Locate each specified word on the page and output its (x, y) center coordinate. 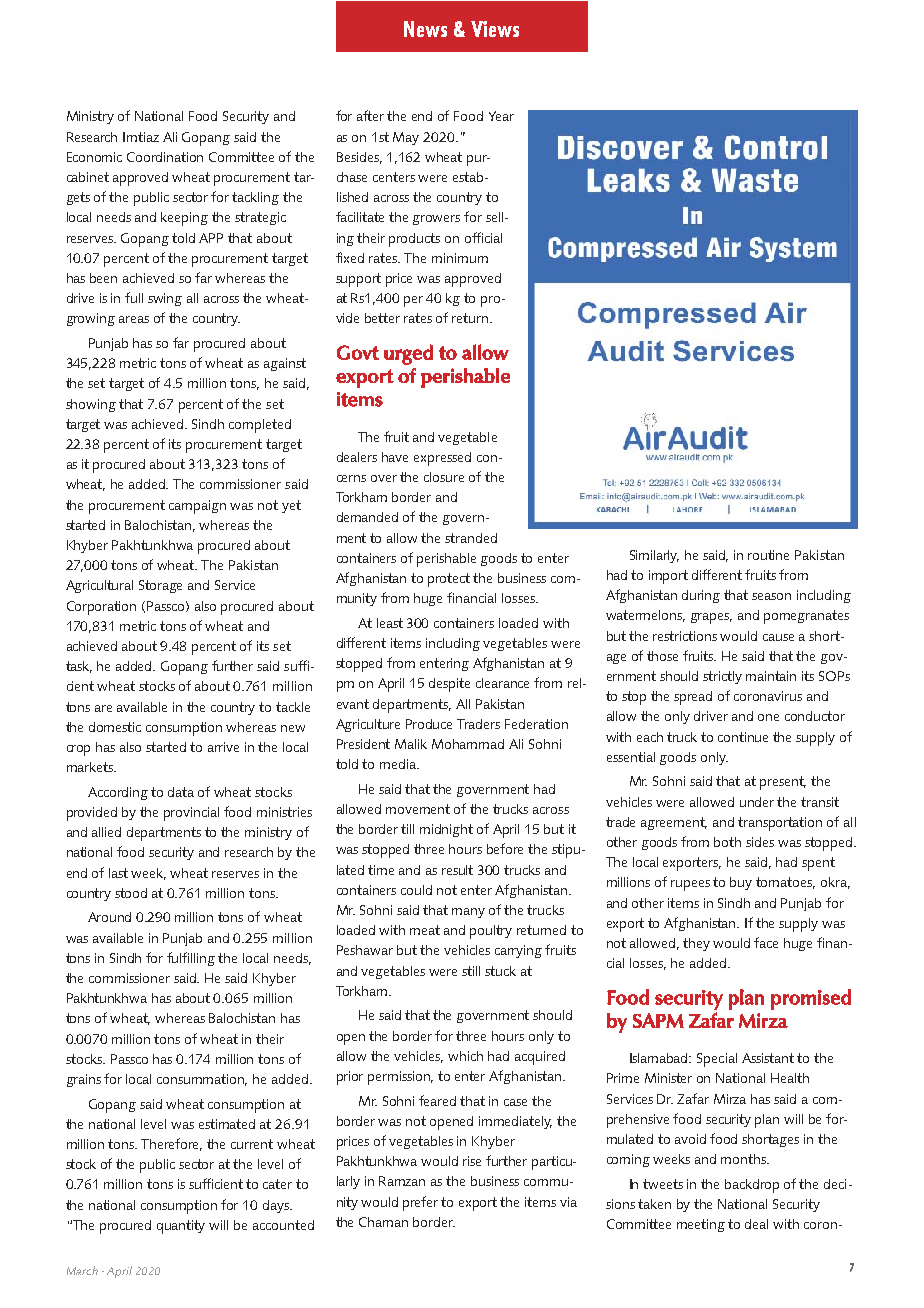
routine (768, 555)
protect (449, 580)
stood (131, 893)
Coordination (165, 157)
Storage (160, 586)
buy (741, 883)
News (425, 29)
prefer (420, 1203)
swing (165, 299)
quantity (181, 1227)
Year (501, 116)
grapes (711, 618)
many (468, 913)
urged (408, 354)
